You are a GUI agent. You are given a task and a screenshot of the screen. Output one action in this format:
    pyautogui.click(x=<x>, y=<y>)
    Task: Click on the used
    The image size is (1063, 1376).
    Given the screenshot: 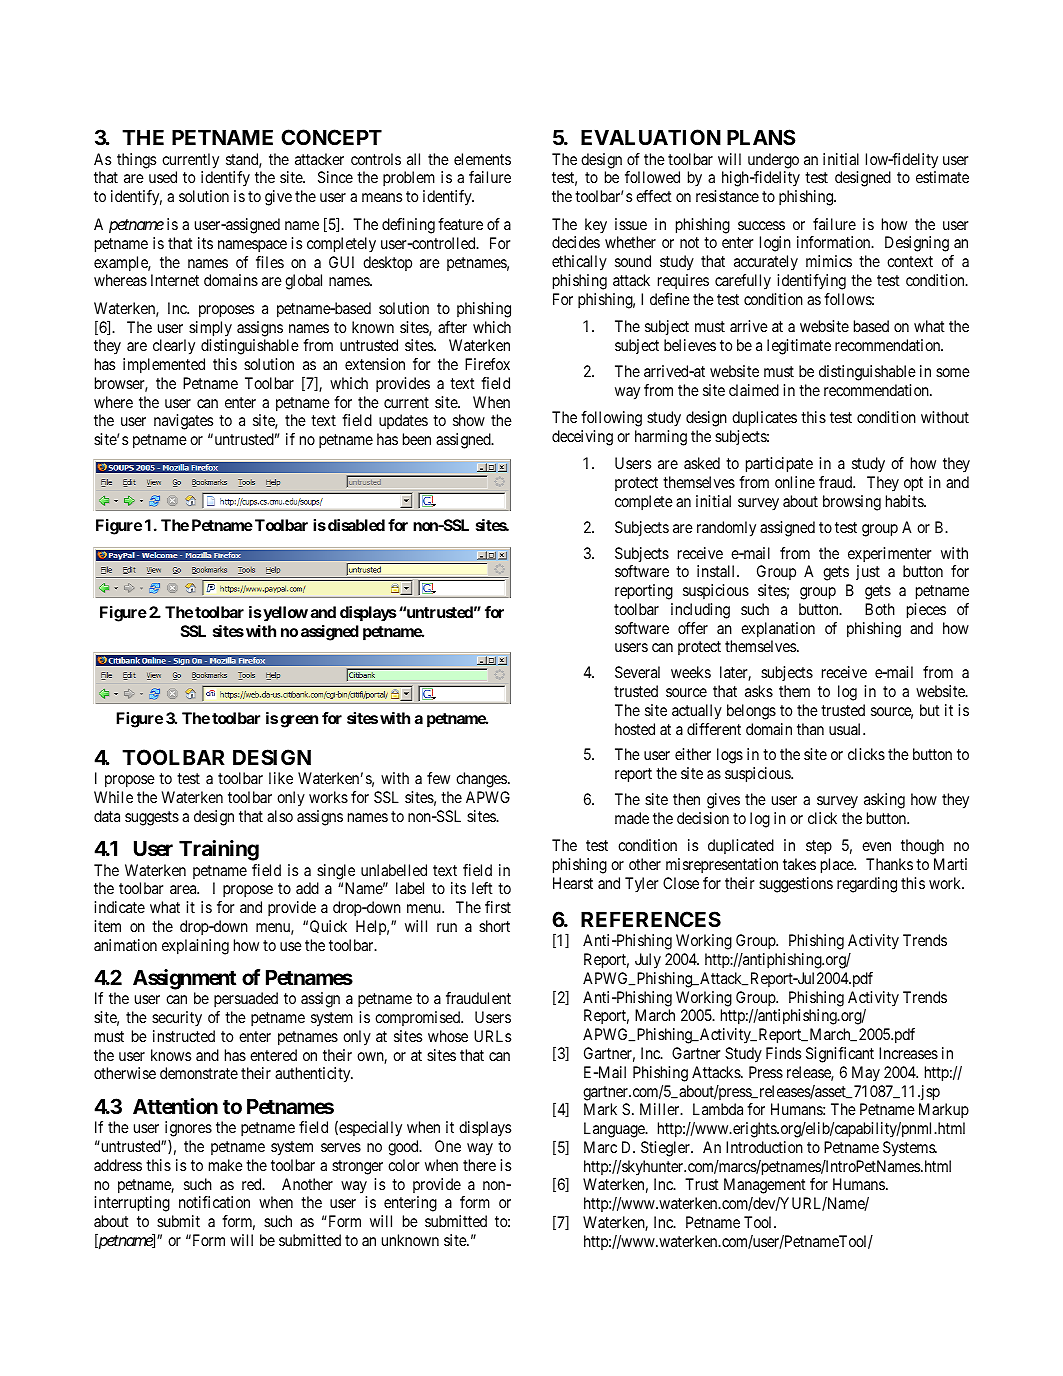 What is the action you would take?
    pyautogui.click(x=163, y=177)
